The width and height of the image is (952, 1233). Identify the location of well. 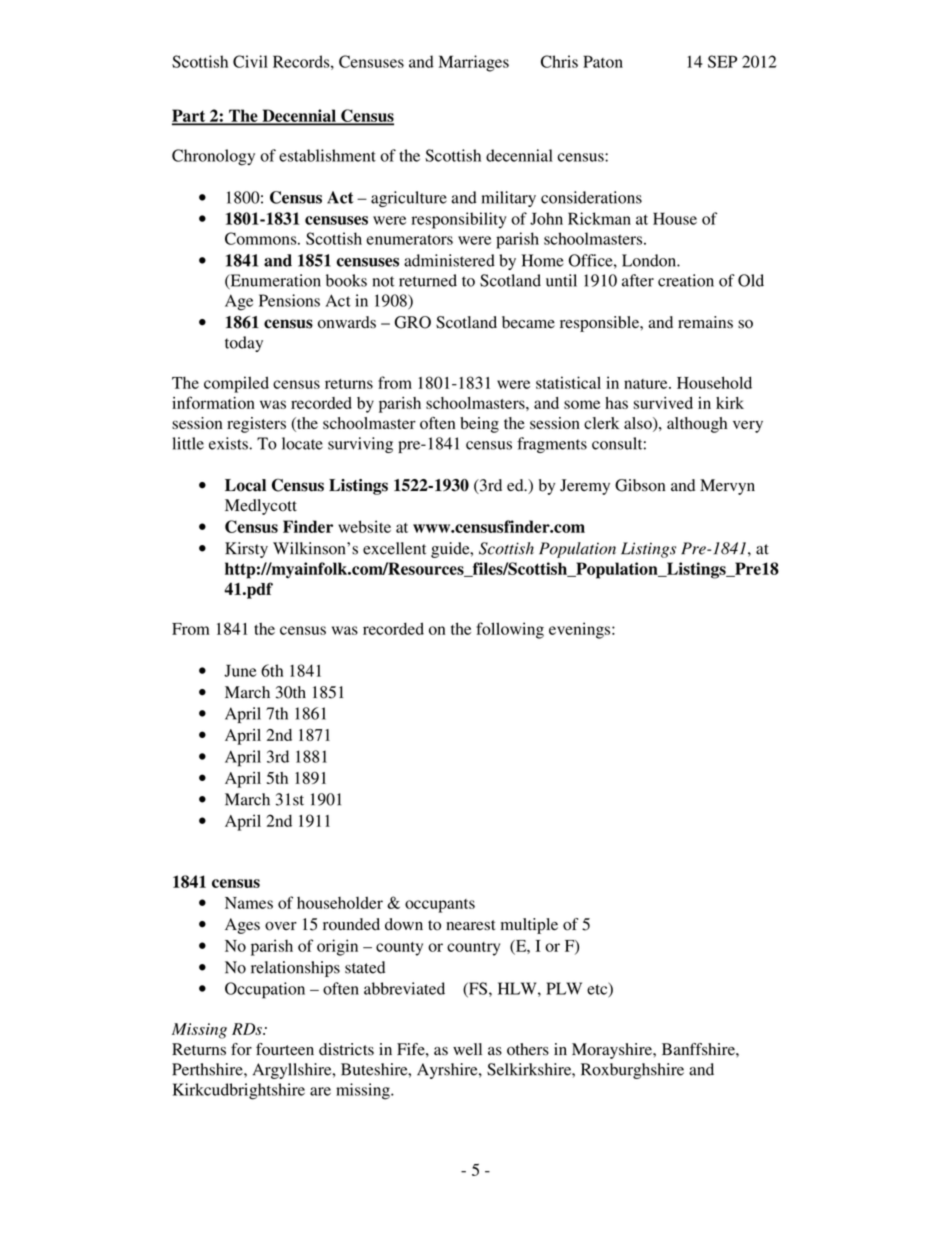
(467, 1049).
